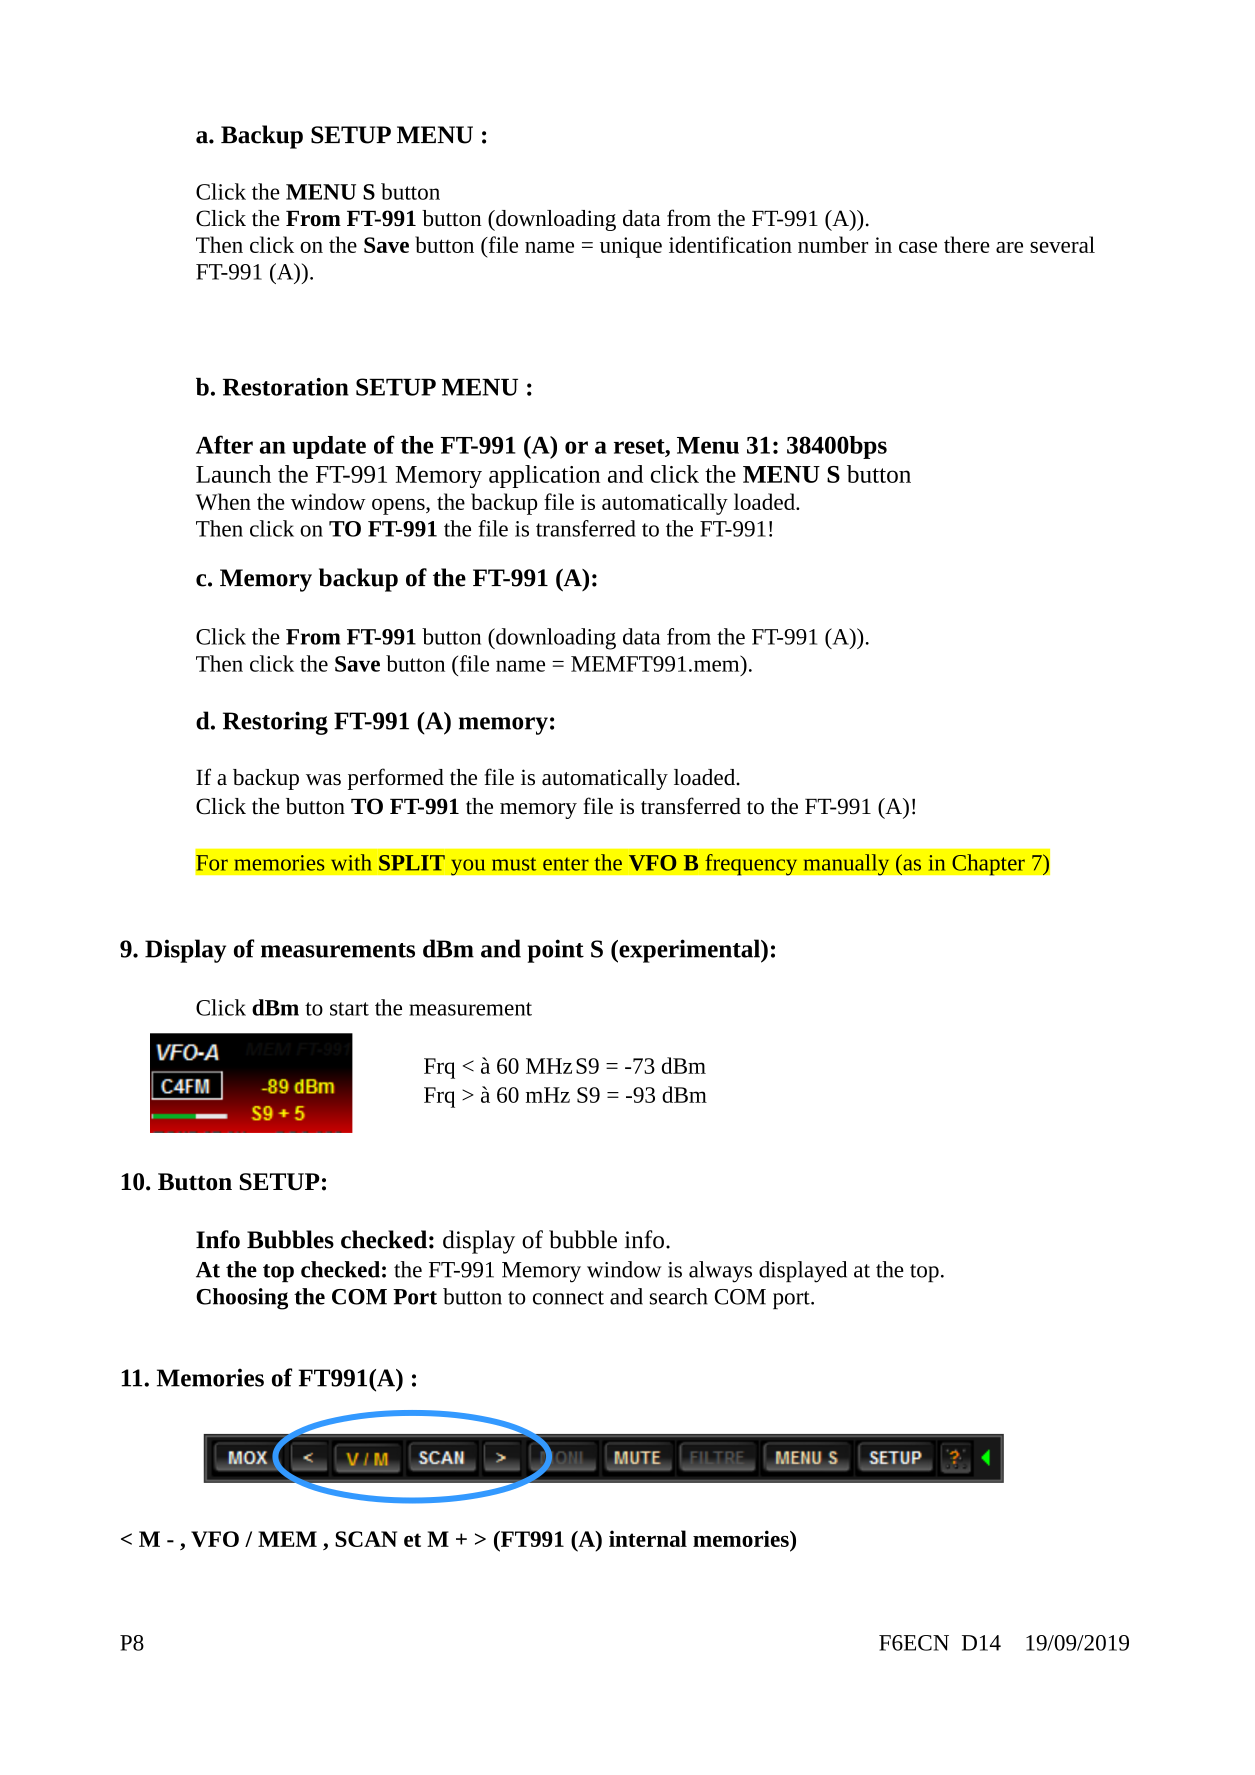 The image size is (1255, 1775). I want to click on there, so click(967, 244).
